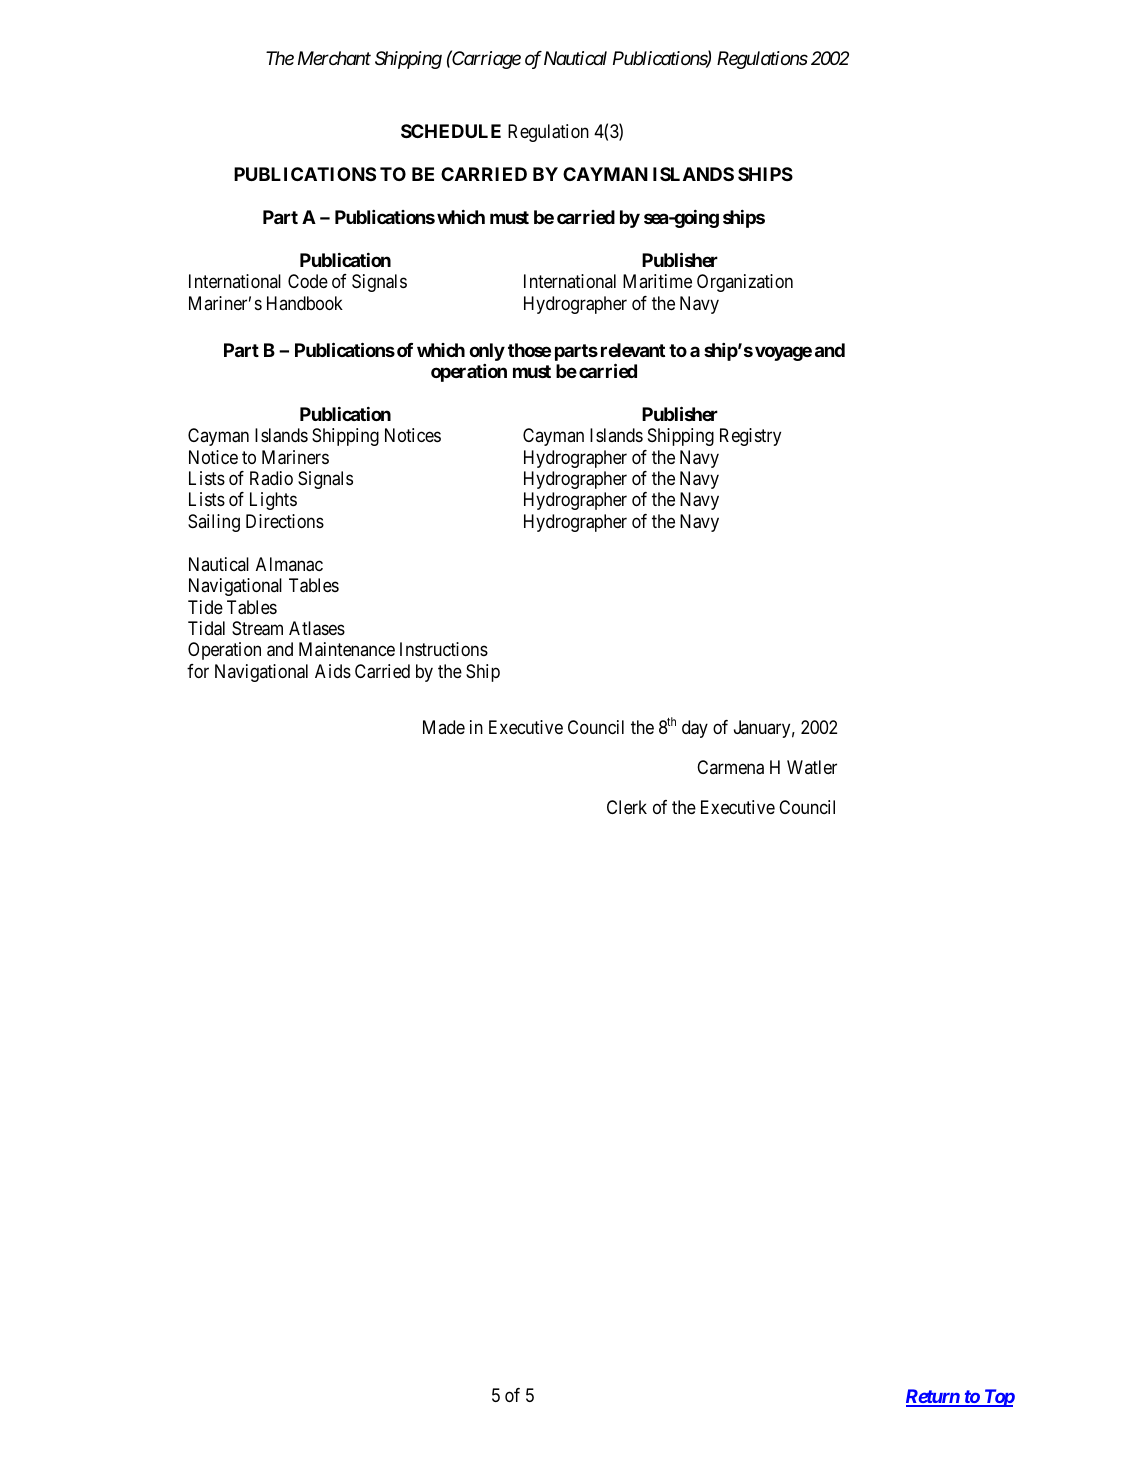  I want to click on day, so click(695, 729).
